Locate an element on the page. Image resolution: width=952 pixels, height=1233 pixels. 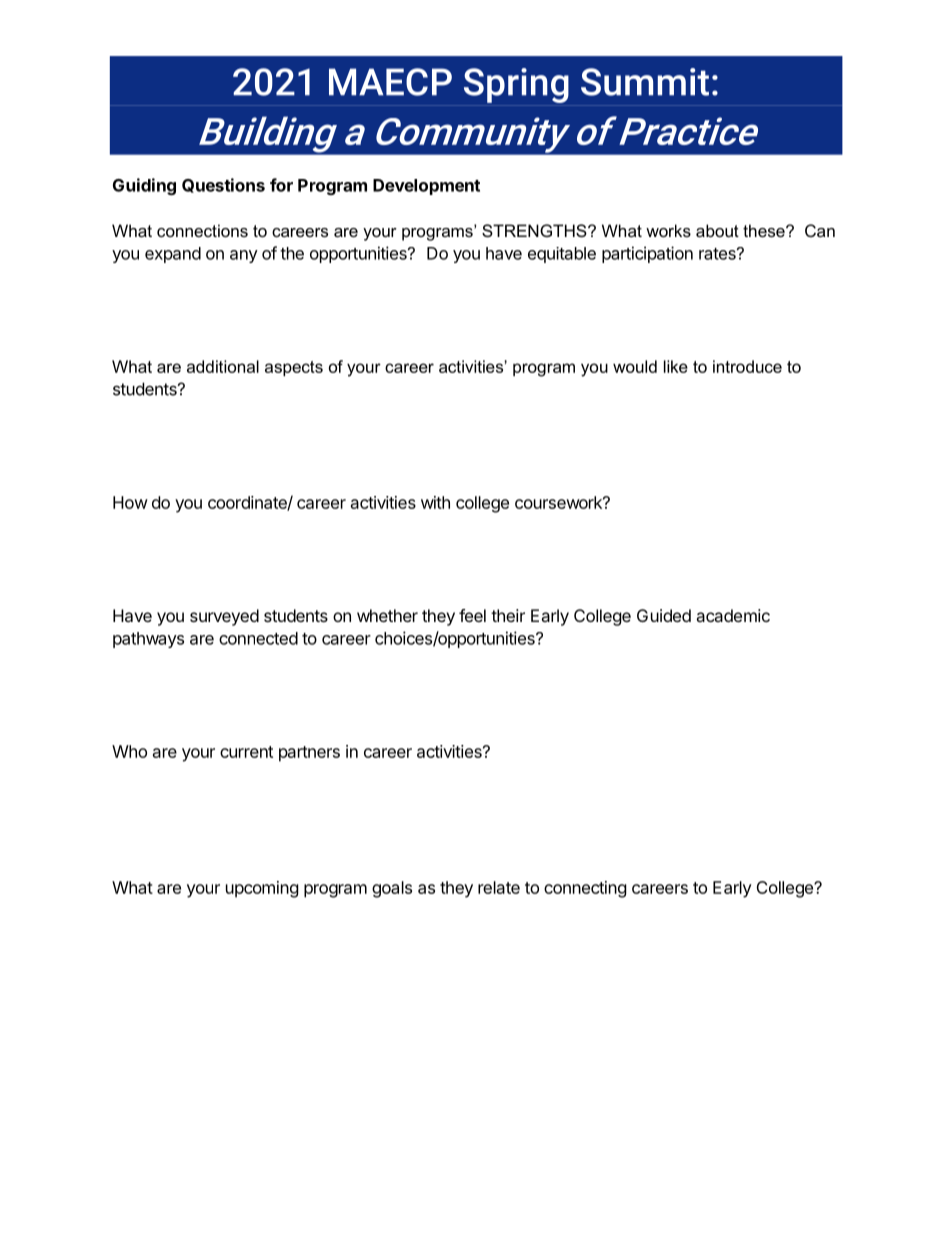
upcoming is located at coordinates (262, 889).
